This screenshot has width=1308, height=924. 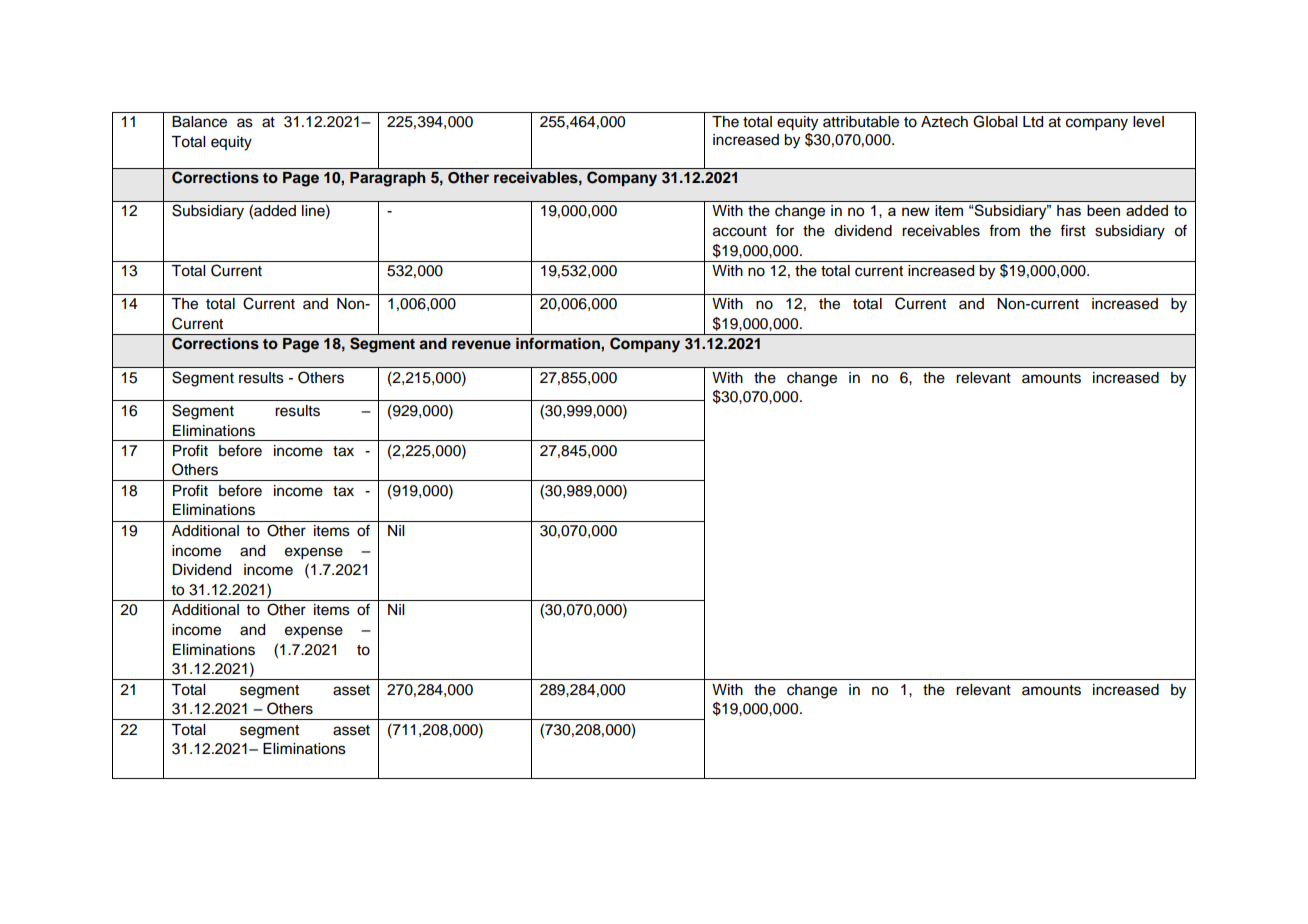 What do you see at coordinates (995, 121) in the screenshot?
I see `Global` at bounding box center [995, 121].
